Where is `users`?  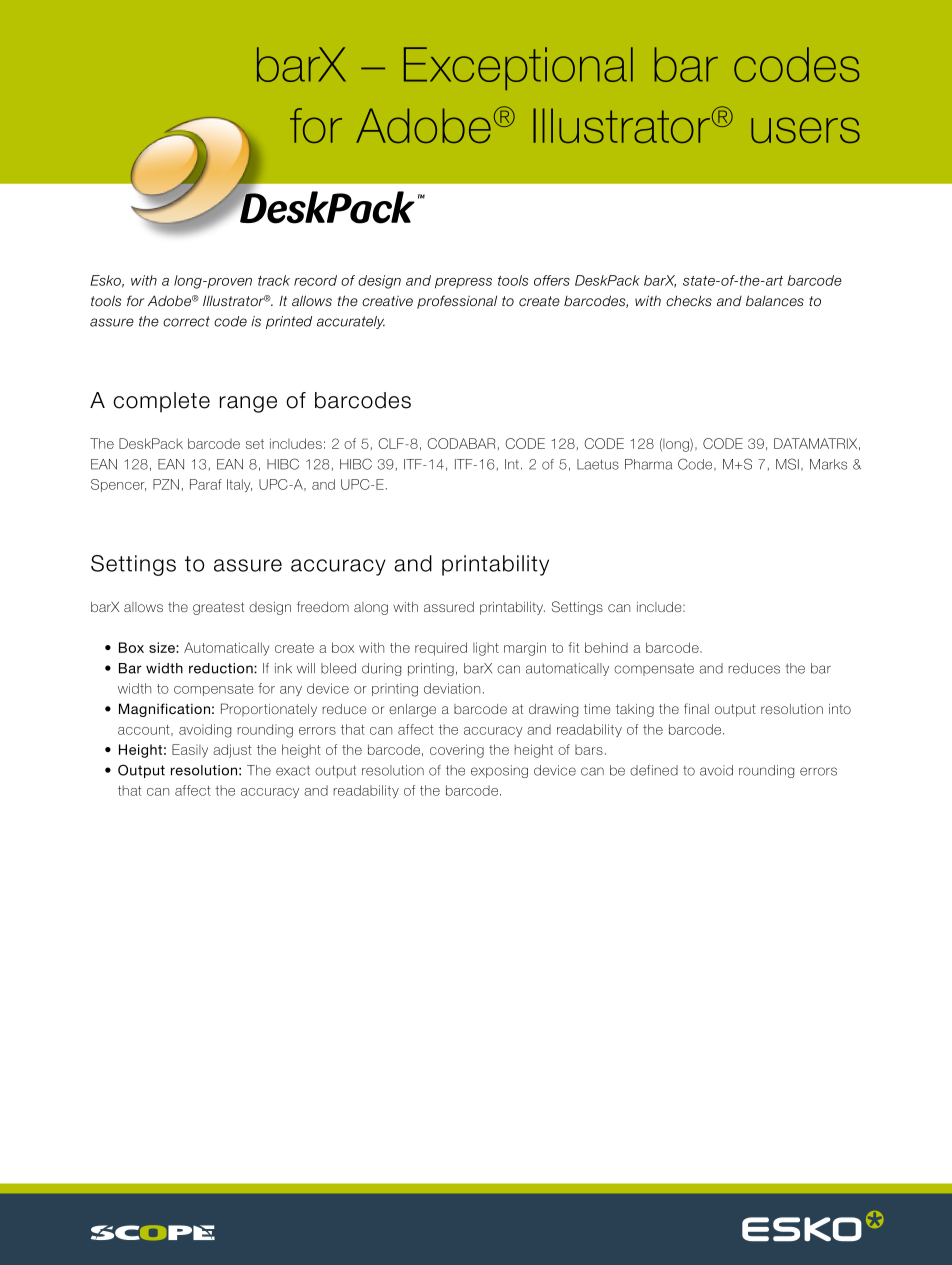 users is located at coordinates (805, 130).
